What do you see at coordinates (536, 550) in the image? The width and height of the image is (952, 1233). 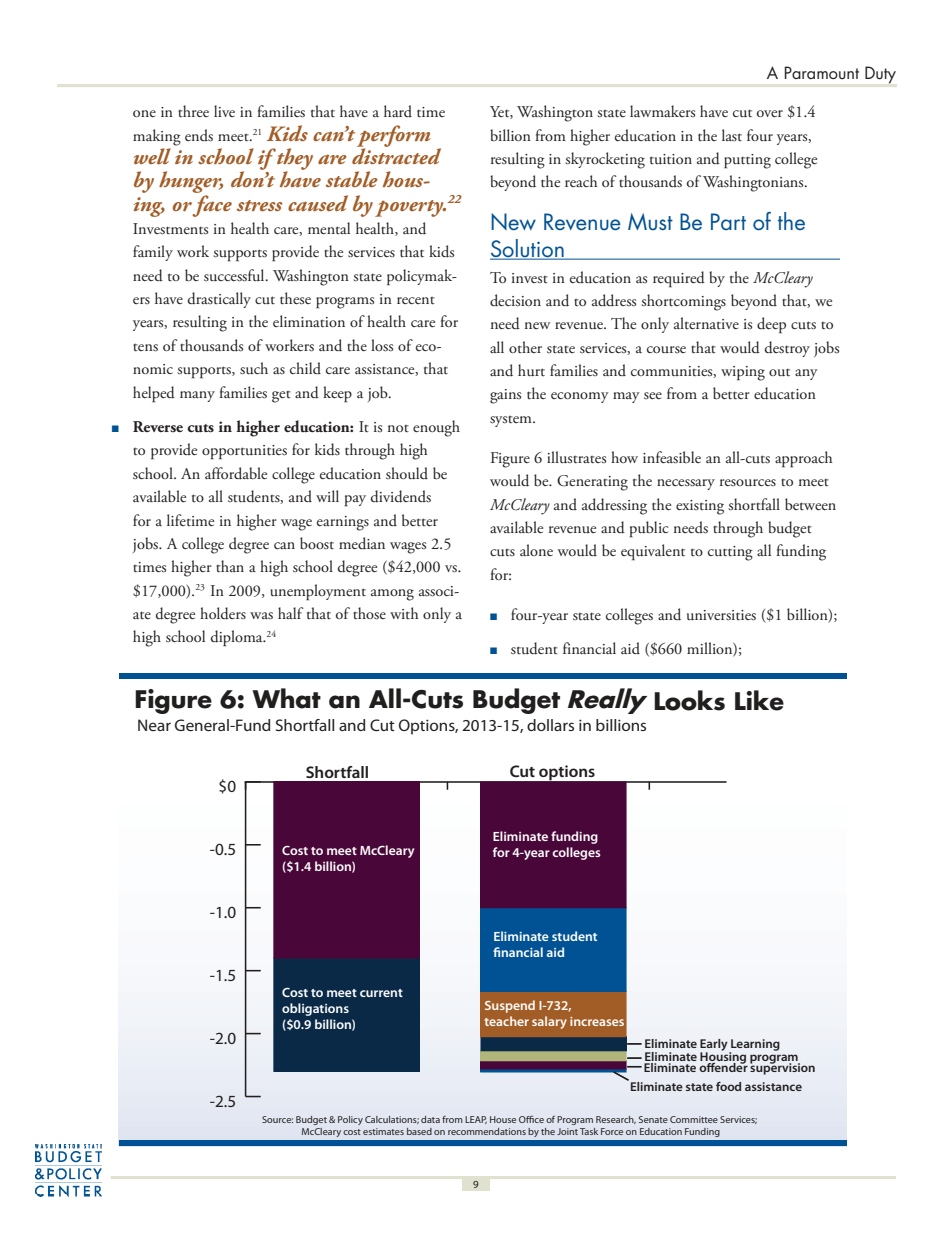 I see `alone` at bounding box center [536, 550].
